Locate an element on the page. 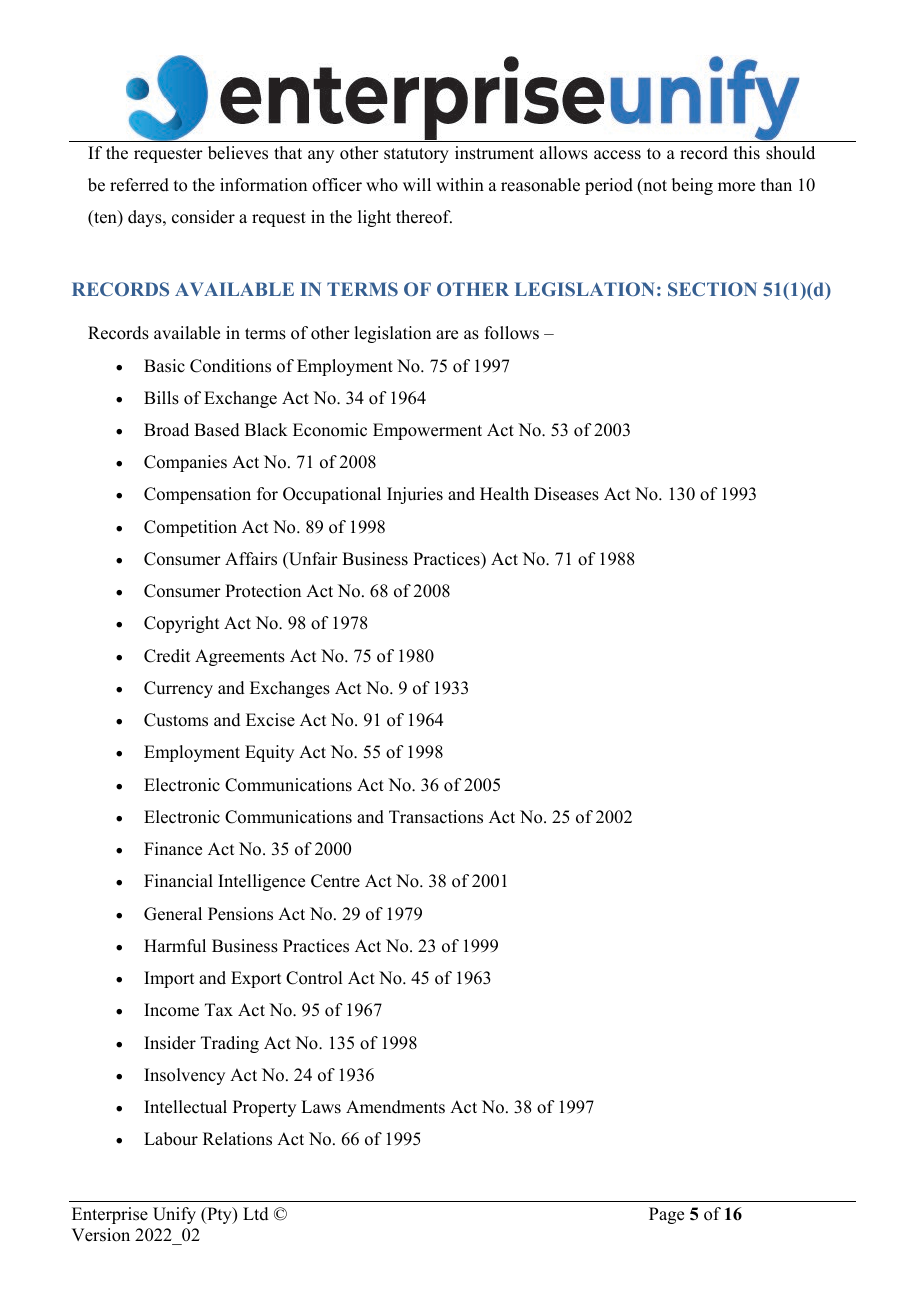 Image resolution: width=924 pixels, height=1309 pixels. Injuries is located at coordinates (415, 495).
